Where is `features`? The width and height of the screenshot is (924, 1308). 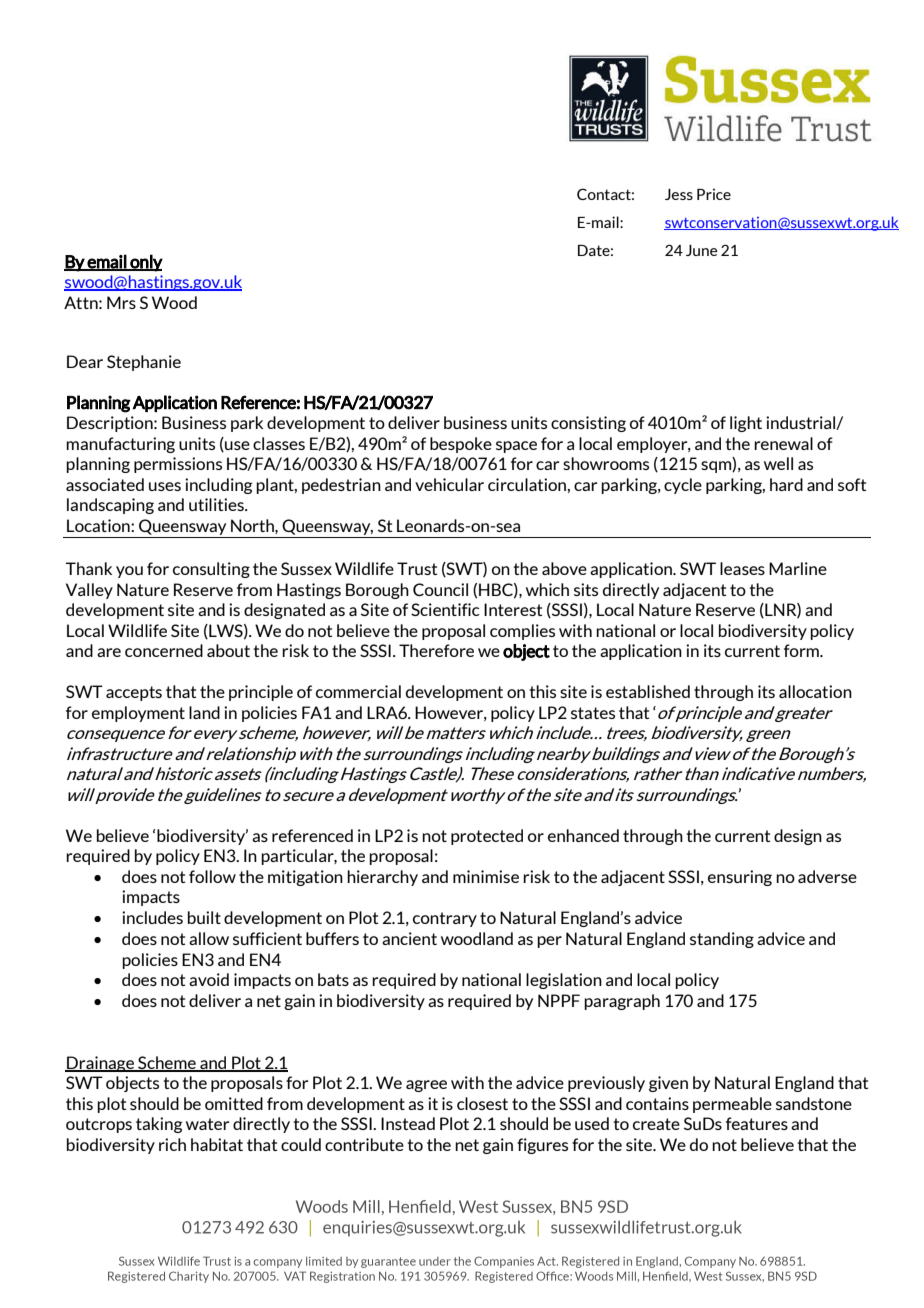 features is located at coordinates (757, 1123).
